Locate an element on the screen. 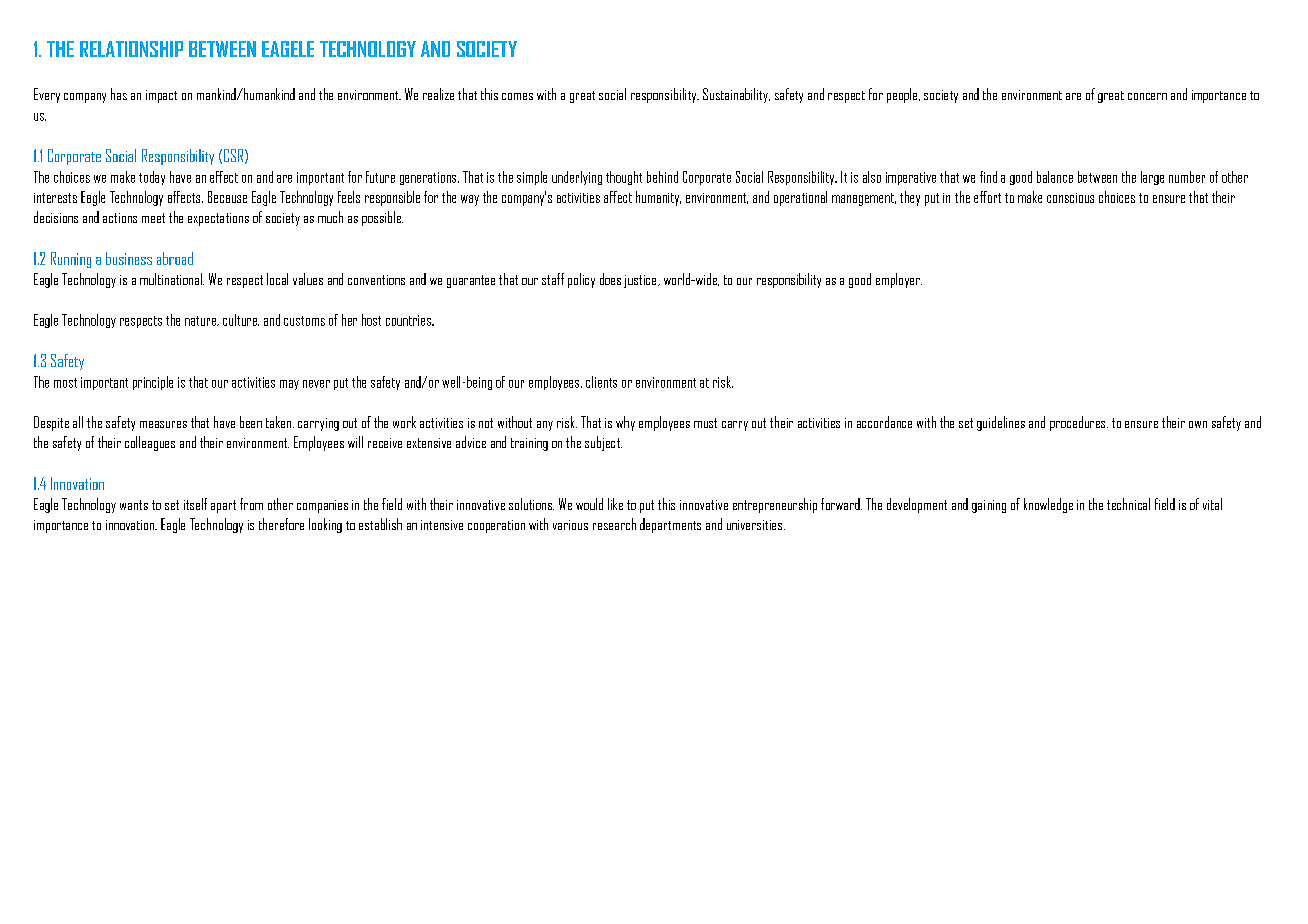  procedures is located at coordinates (1079, 423).
